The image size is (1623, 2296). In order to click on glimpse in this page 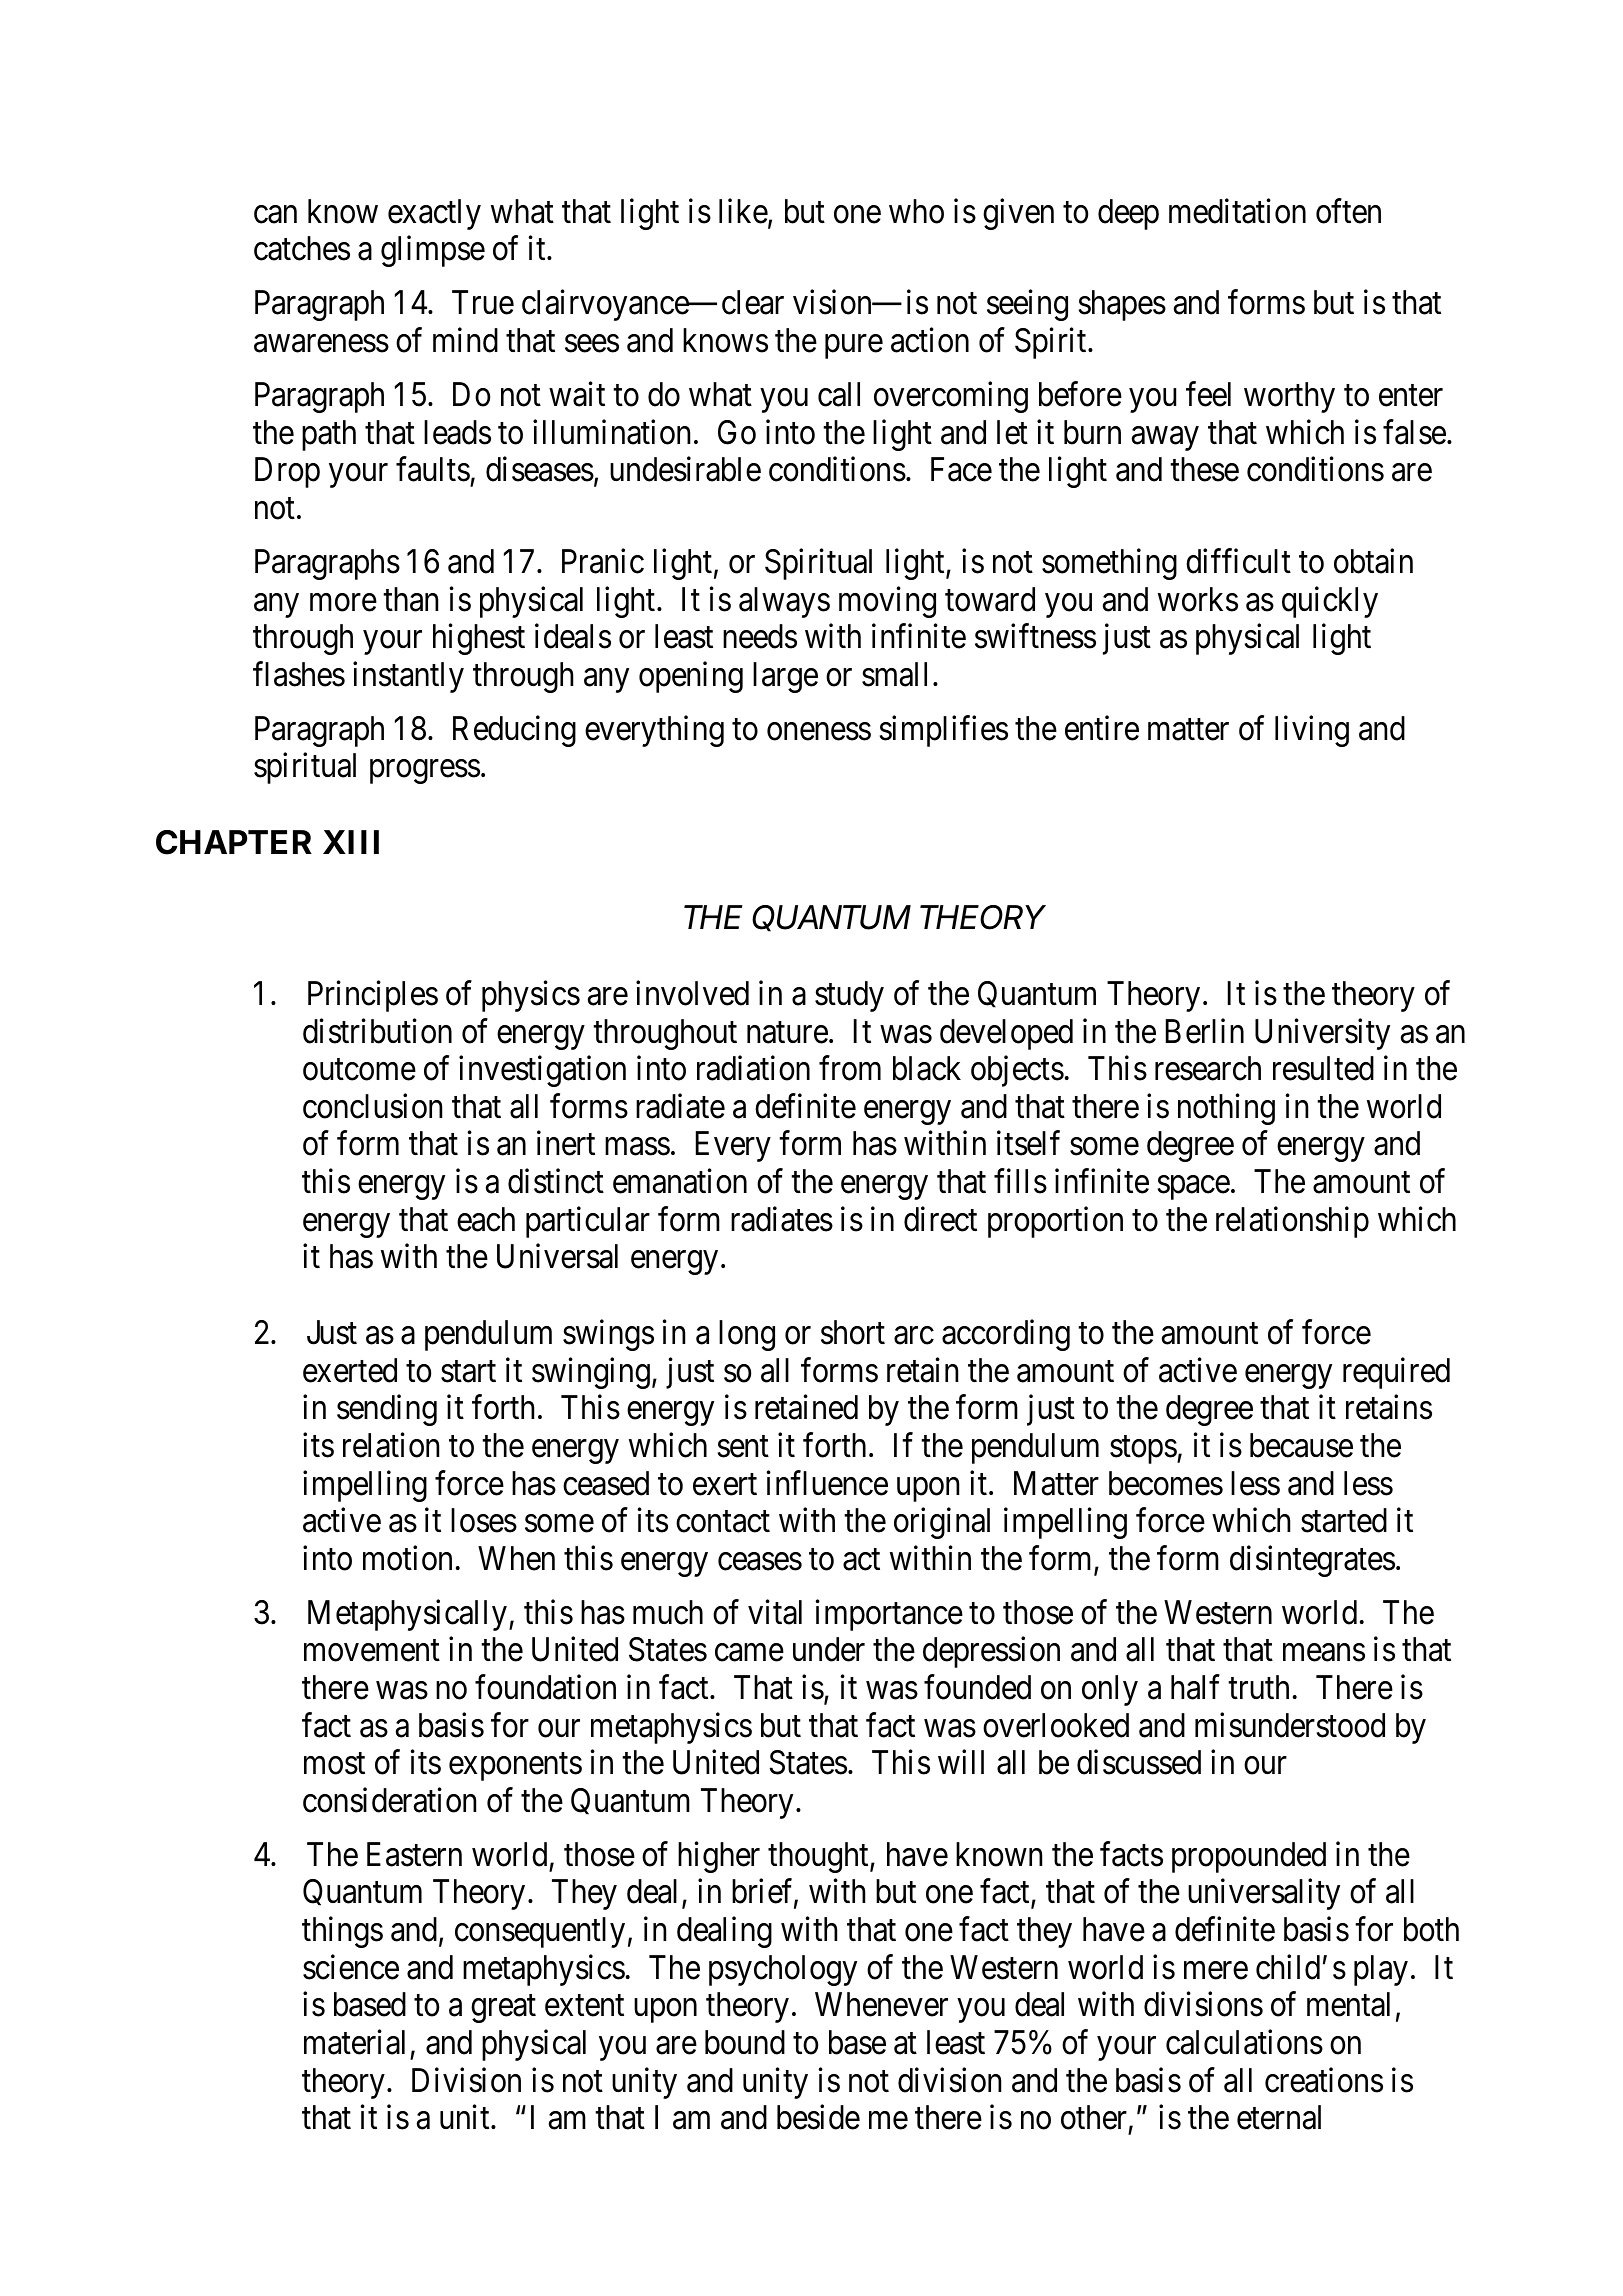, I will do `click(433, 251)`.
